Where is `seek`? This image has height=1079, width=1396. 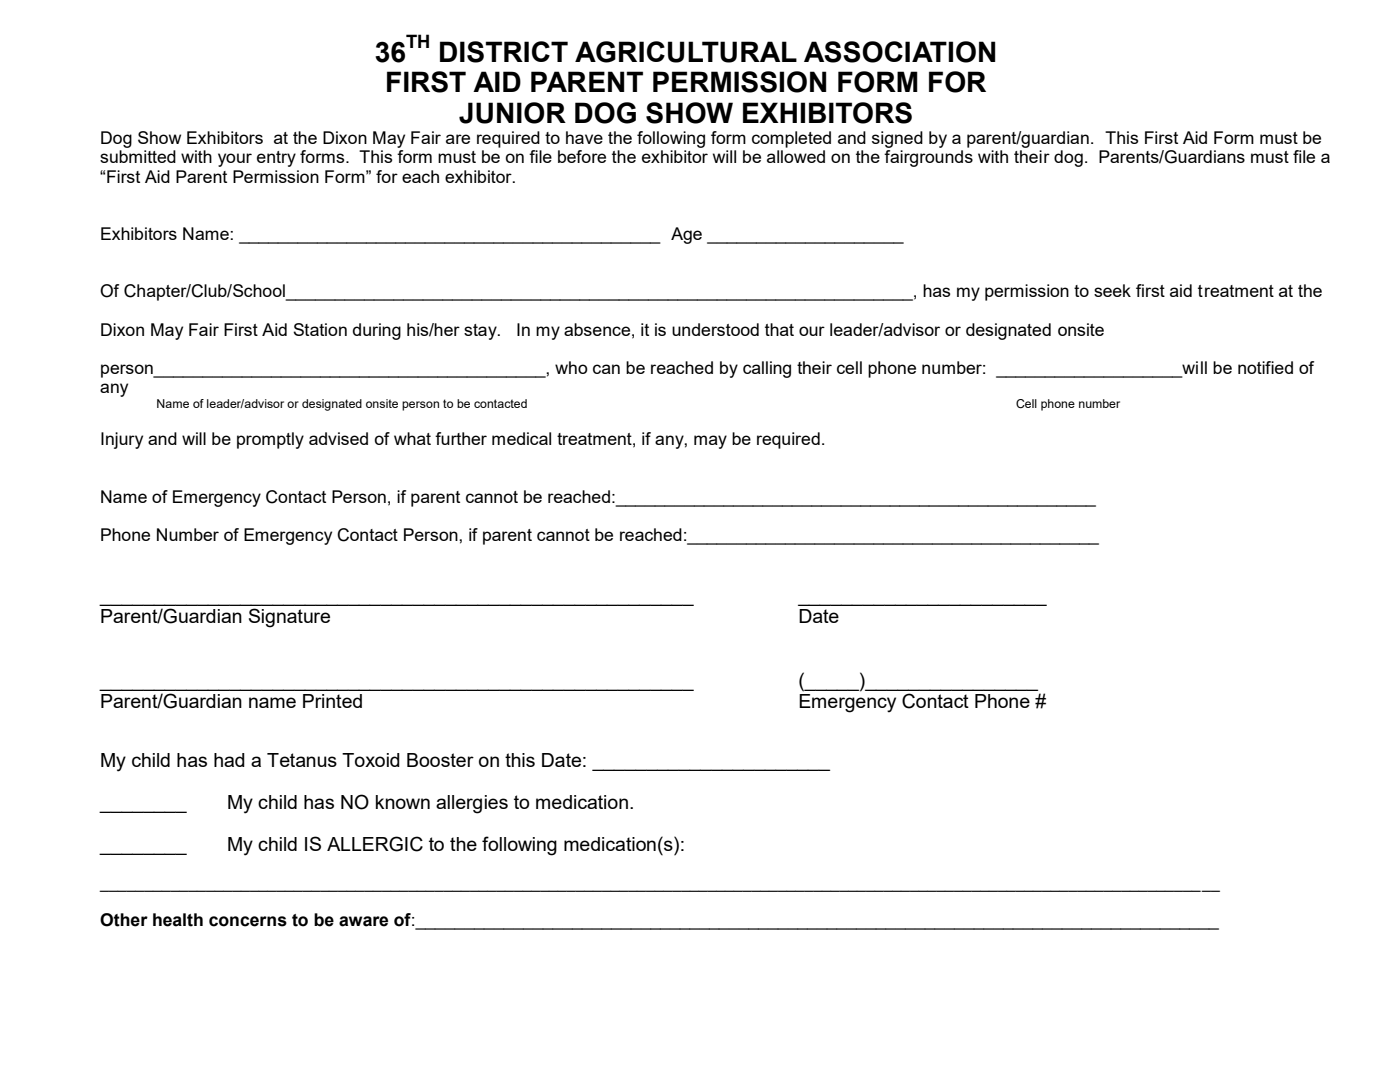 seek is located at coordinates (1112, 290).
